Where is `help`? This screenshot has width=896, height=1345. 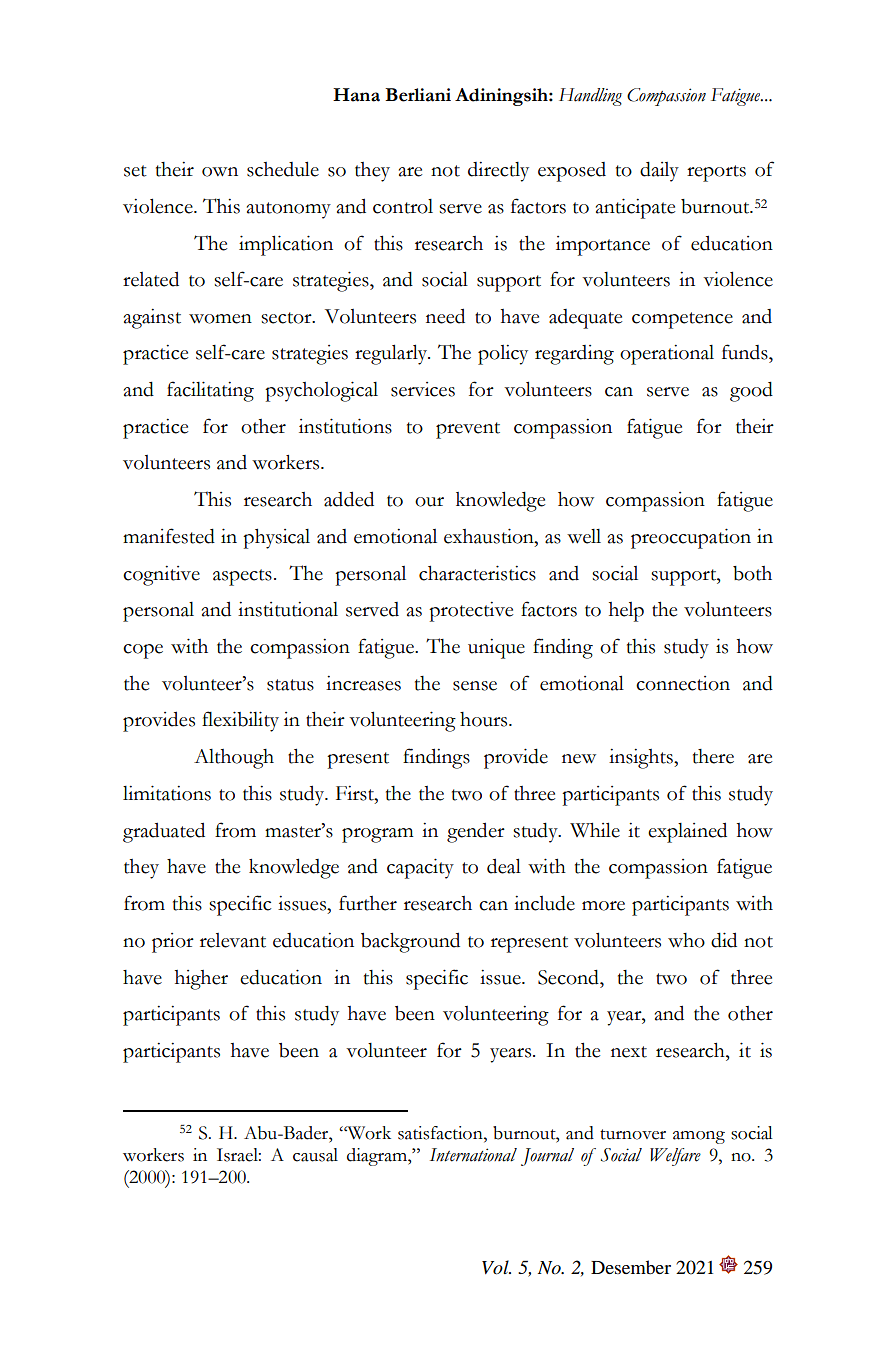
help is located at coordinates (626, 612).
